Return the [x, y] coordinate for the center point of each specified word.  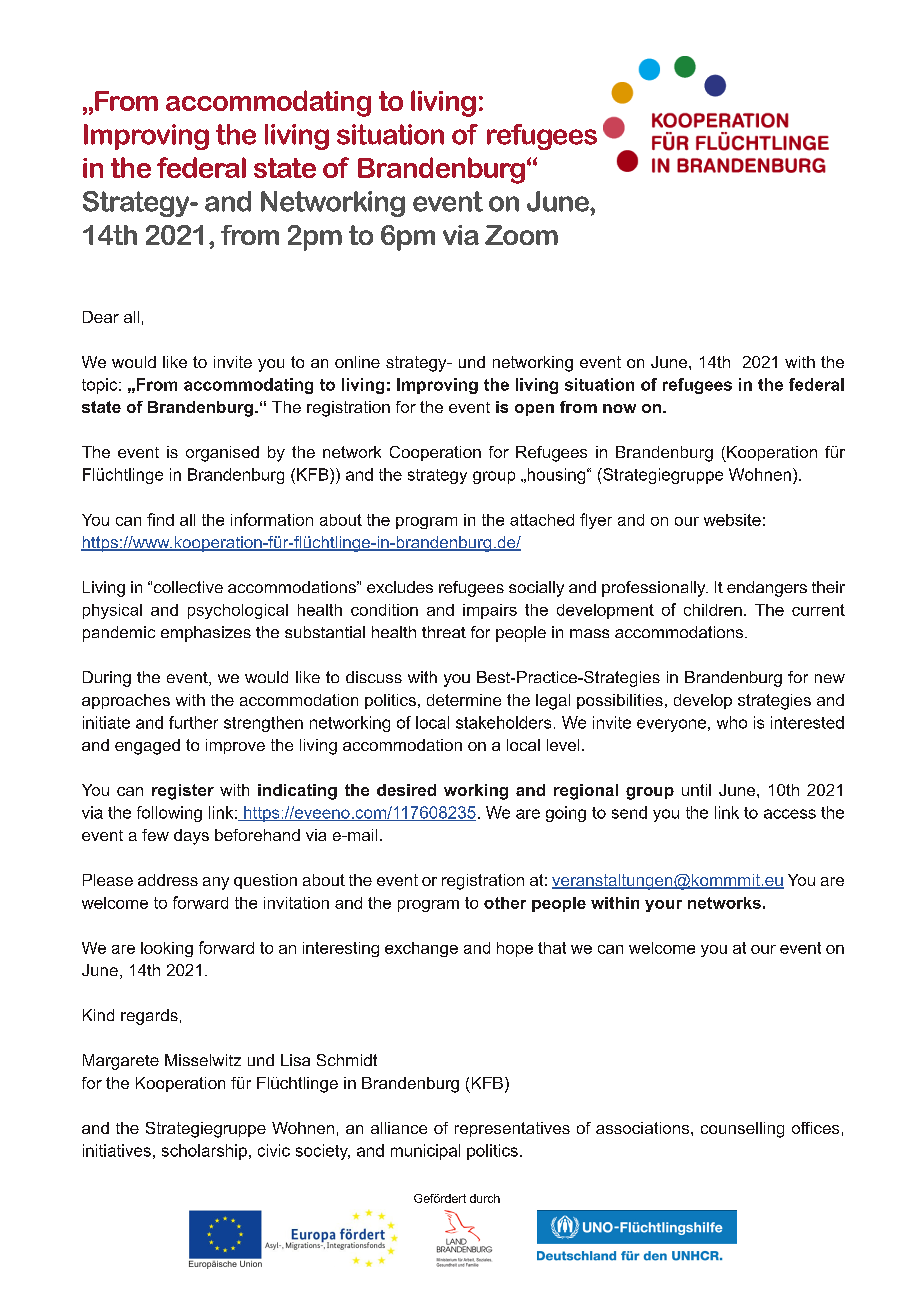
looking [167, 949]
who [732, 722]
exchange [421, 949]
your [663, 906]
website [732, 520]
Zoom [521, 235]
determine [464, 700]
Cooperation [435, 453]
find [160, 519]
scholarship [204, 1152]
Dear [101, 317]
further [193, 722]
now [619, 408]
